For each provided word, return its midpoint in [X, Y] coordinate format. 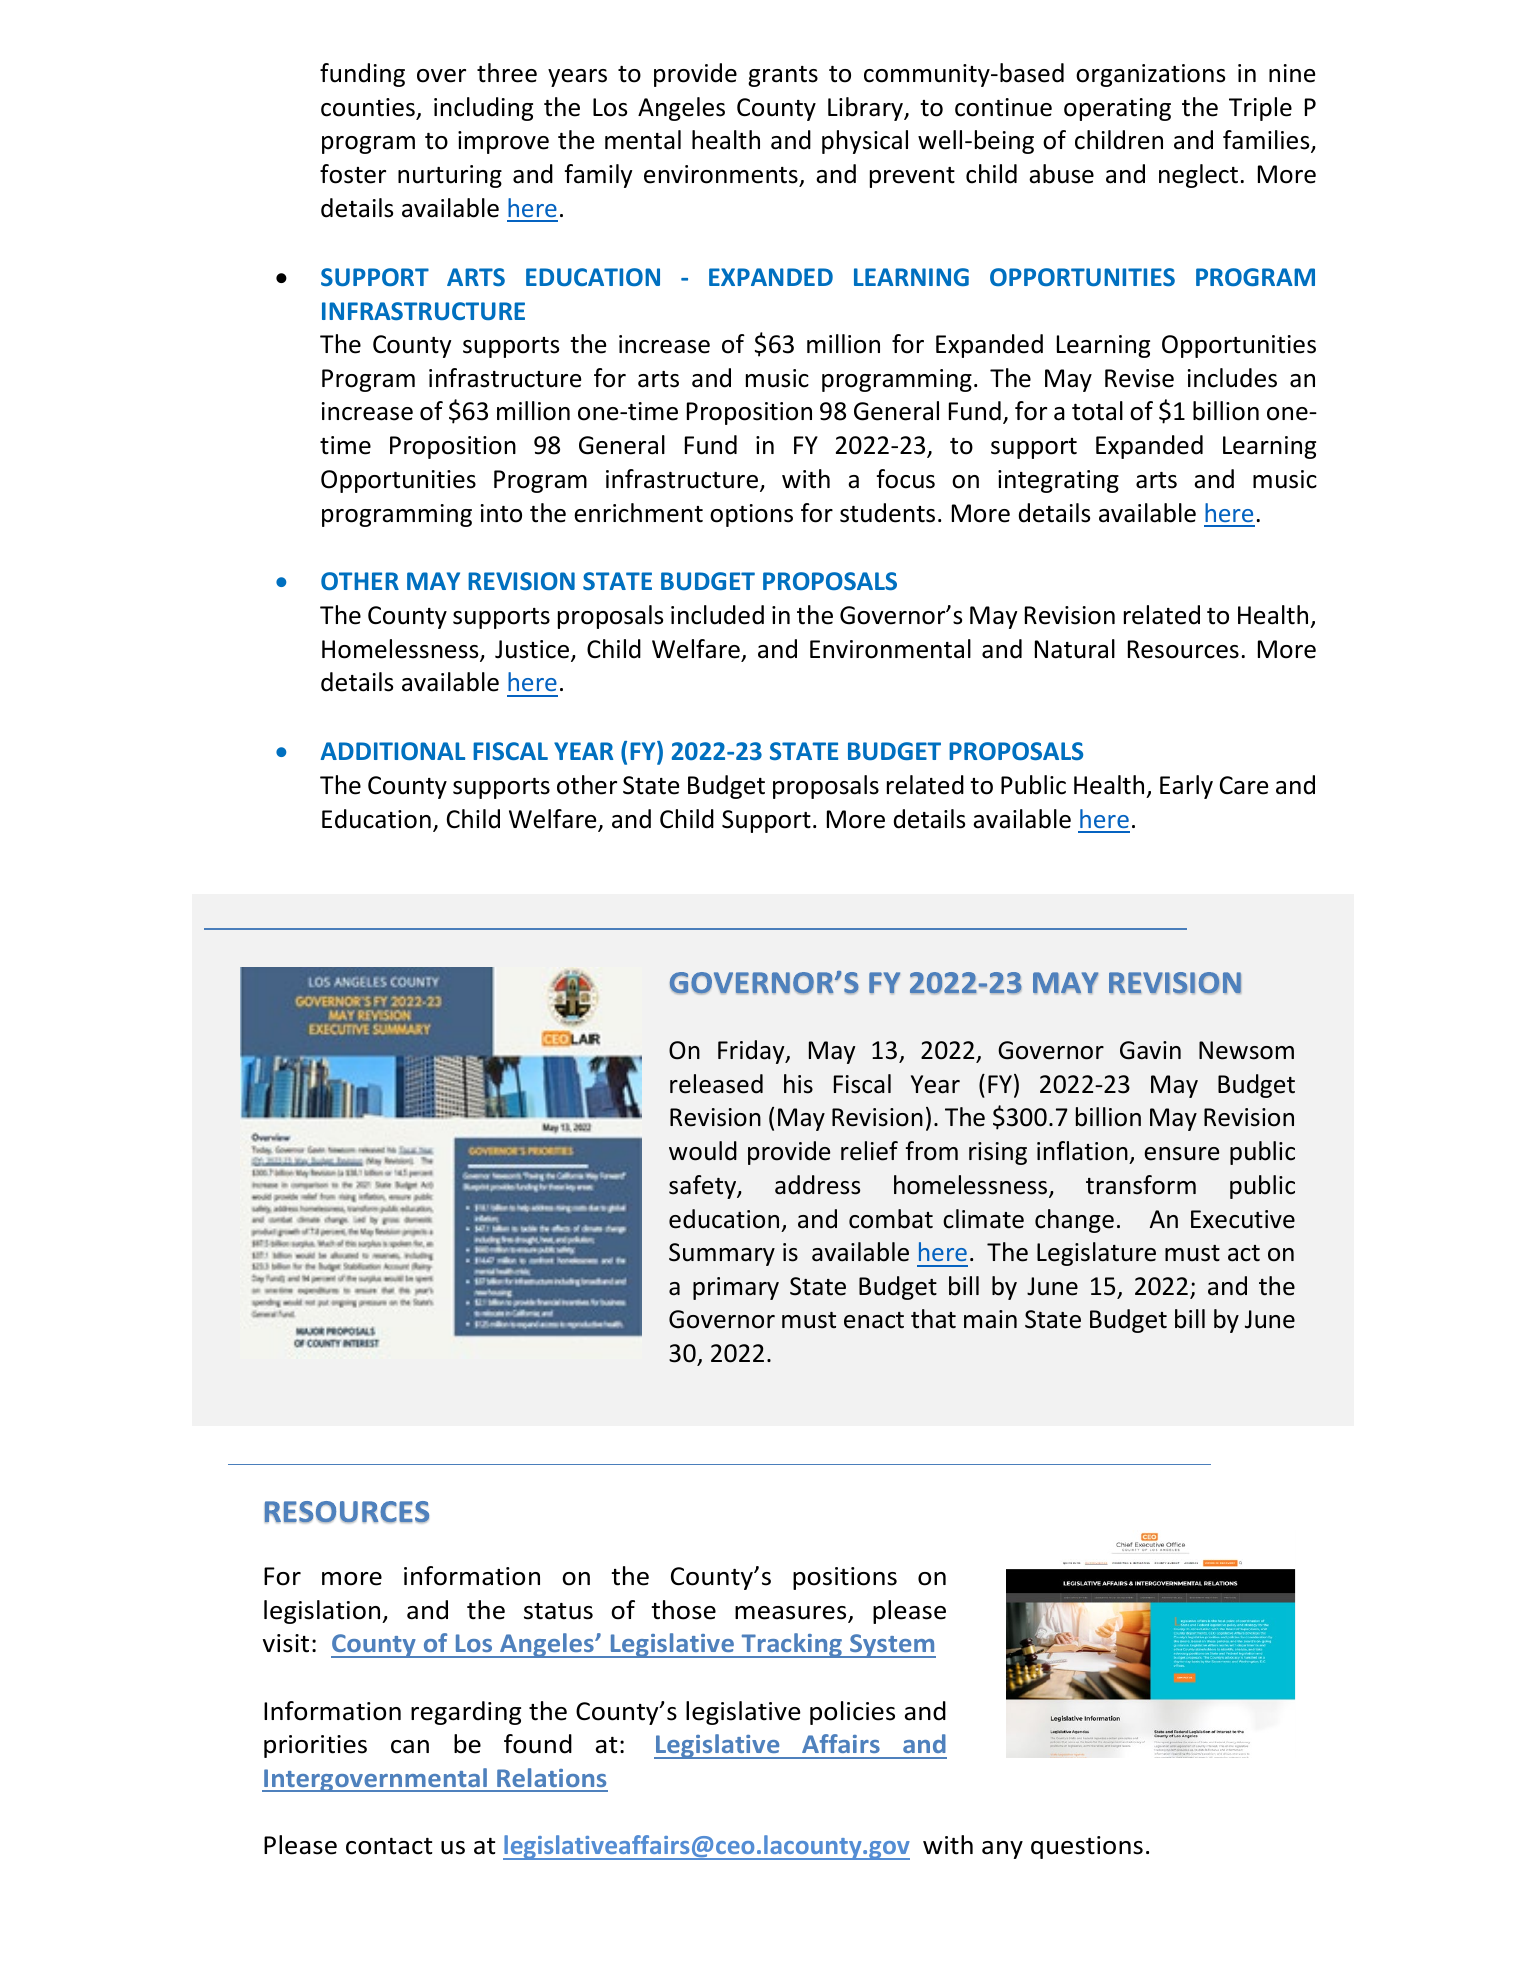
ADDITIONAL [392, 751]
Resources [1183, 649]
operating [1117, 109]
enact [874, 1320]
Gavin [1150, 1050]
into [501, 513]
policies [852, 1713]
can [410, 1747]
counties [368, 107]
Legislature [1096, 1254]
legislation [323, 1612]
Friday [752, 1052]
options [751, 515]
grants [783, 76]
